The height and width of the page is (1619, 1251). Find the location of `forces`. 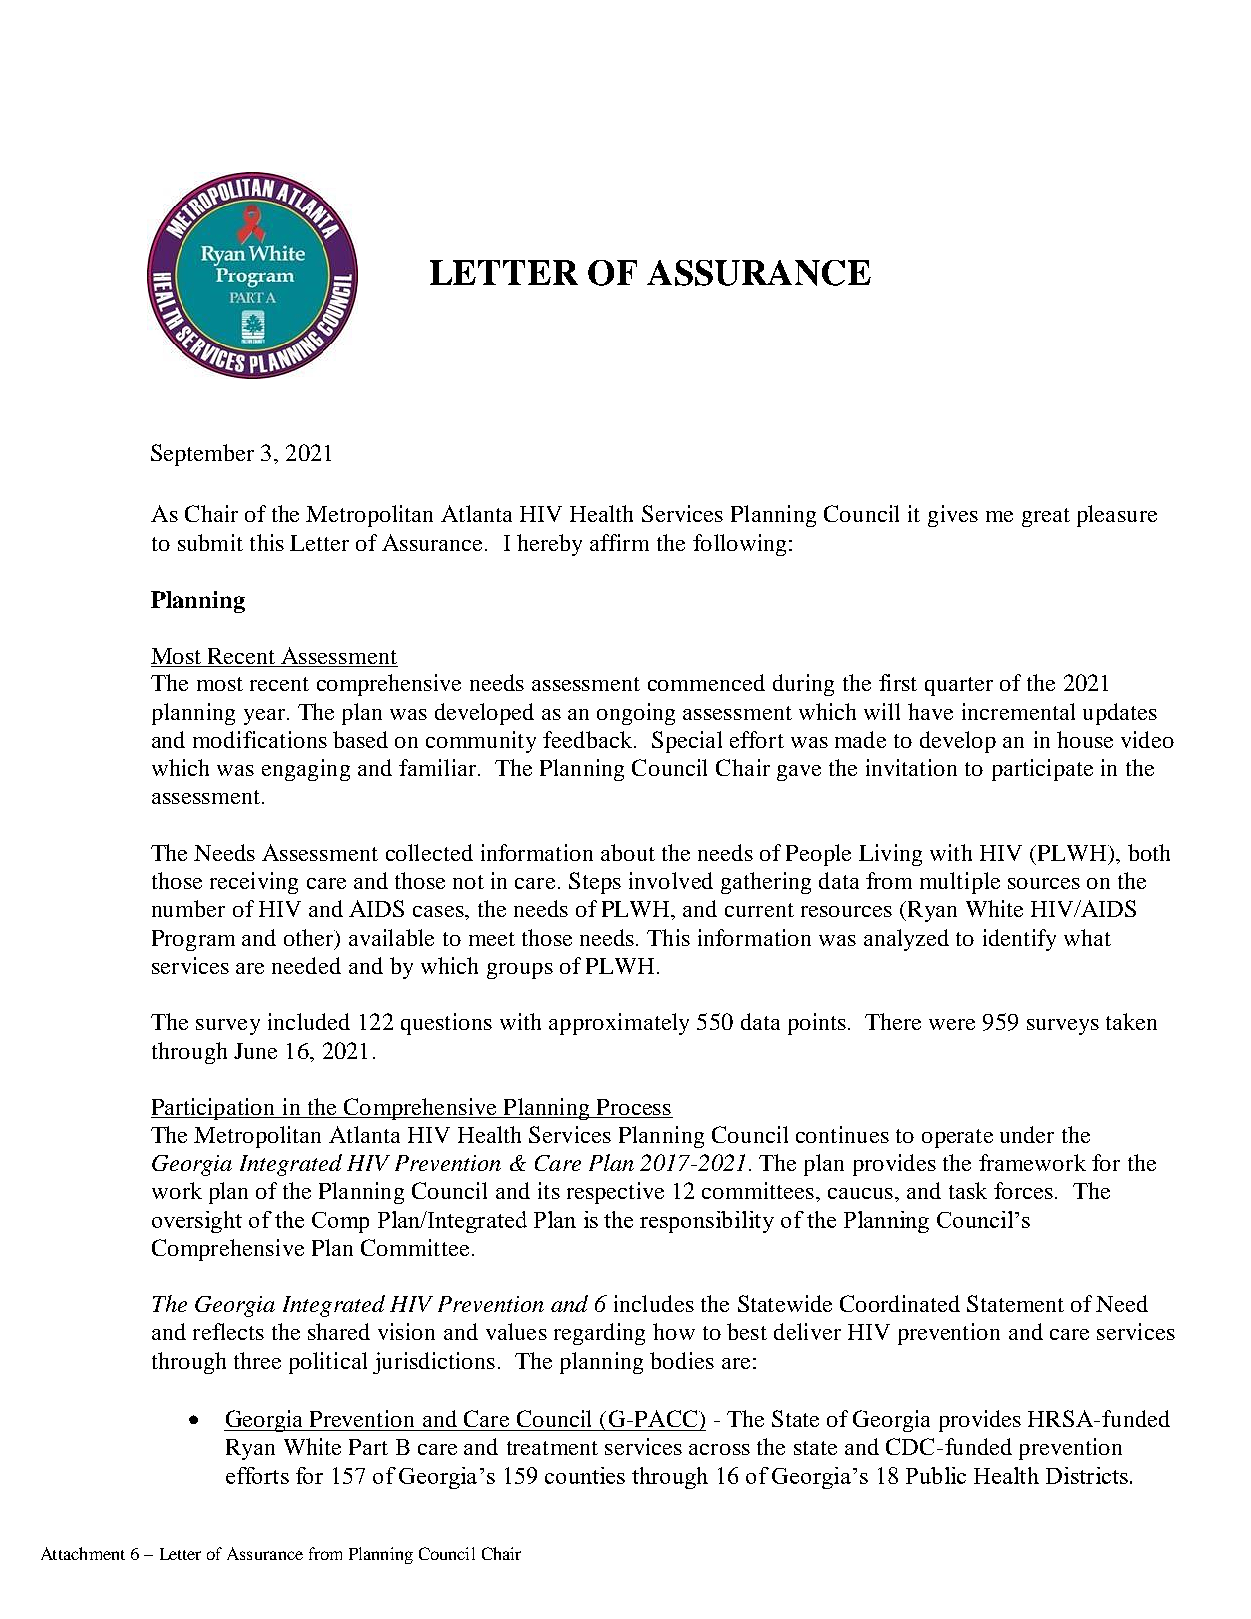

forces is located at coordinates (1023, 1190).
